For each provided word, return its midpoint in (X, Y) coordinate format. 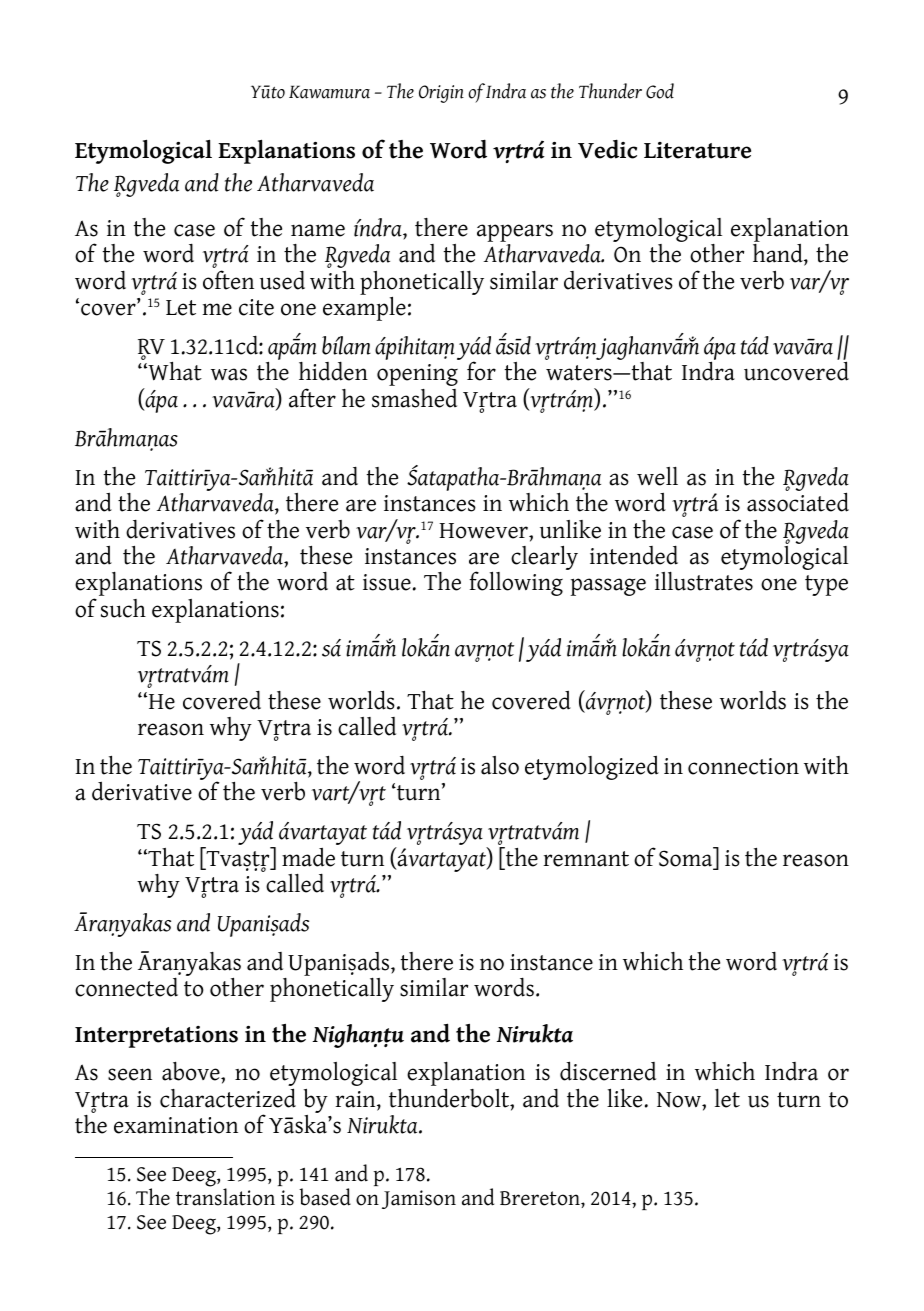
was (229, 374)
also (500, 765)
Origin (441, 94)
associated (798, 502)
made (308, 857)
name (318, 230)
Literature (697, 150)
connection (743, 766)
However (484, 531)
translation (225, 1196)
